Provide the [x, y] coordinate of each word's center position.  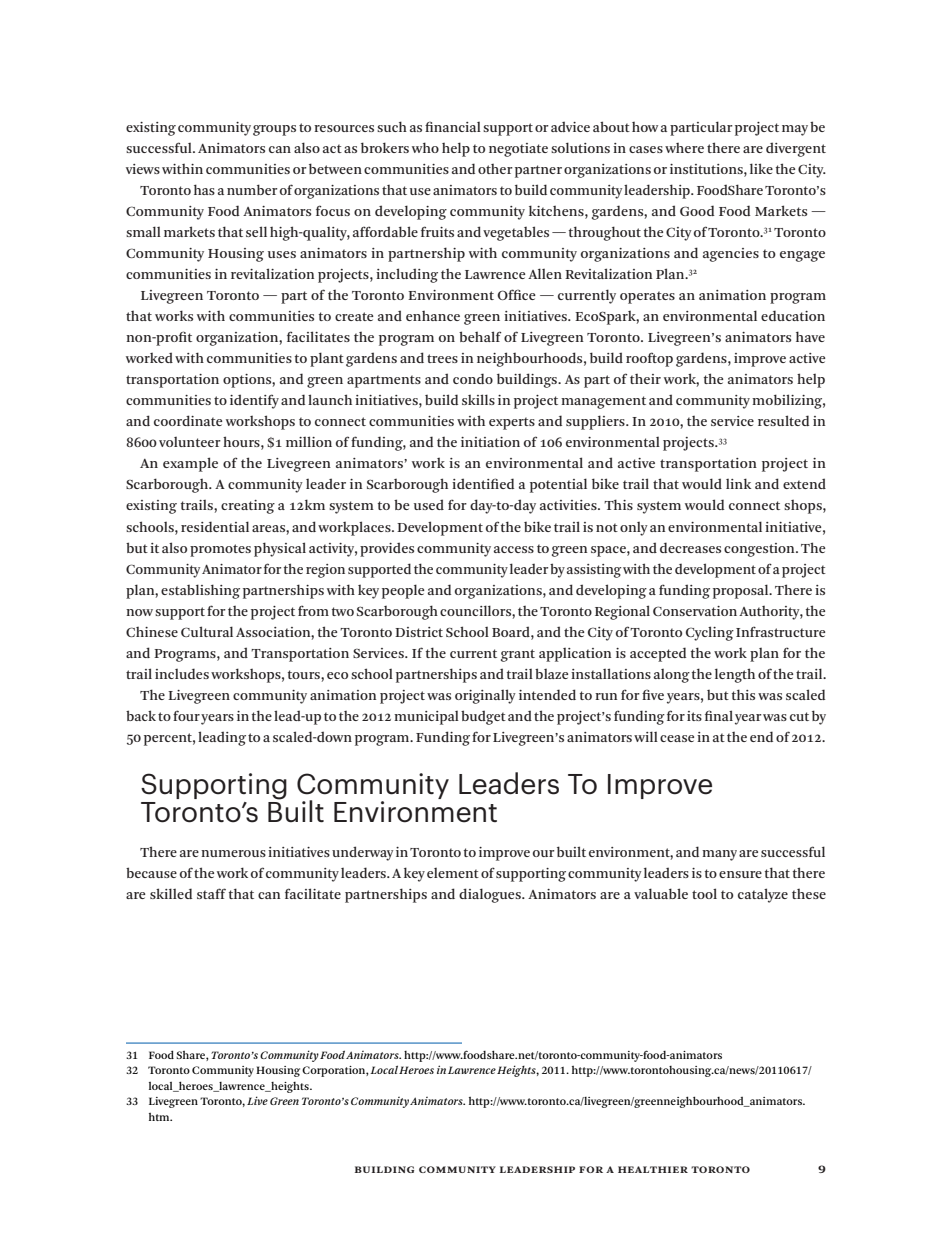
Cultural [207, 631]
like [761, 168]
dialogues [491, 895]
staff [211, 893]
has [204, 189]
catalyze [763, 895]
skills [478, 399]
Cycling [710, 633]
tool [704, 893]
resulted [783, 420]
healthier [653, 1169]
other [495, 169]
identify [254, 401]
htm [160, 1117]
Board [512, 631]
